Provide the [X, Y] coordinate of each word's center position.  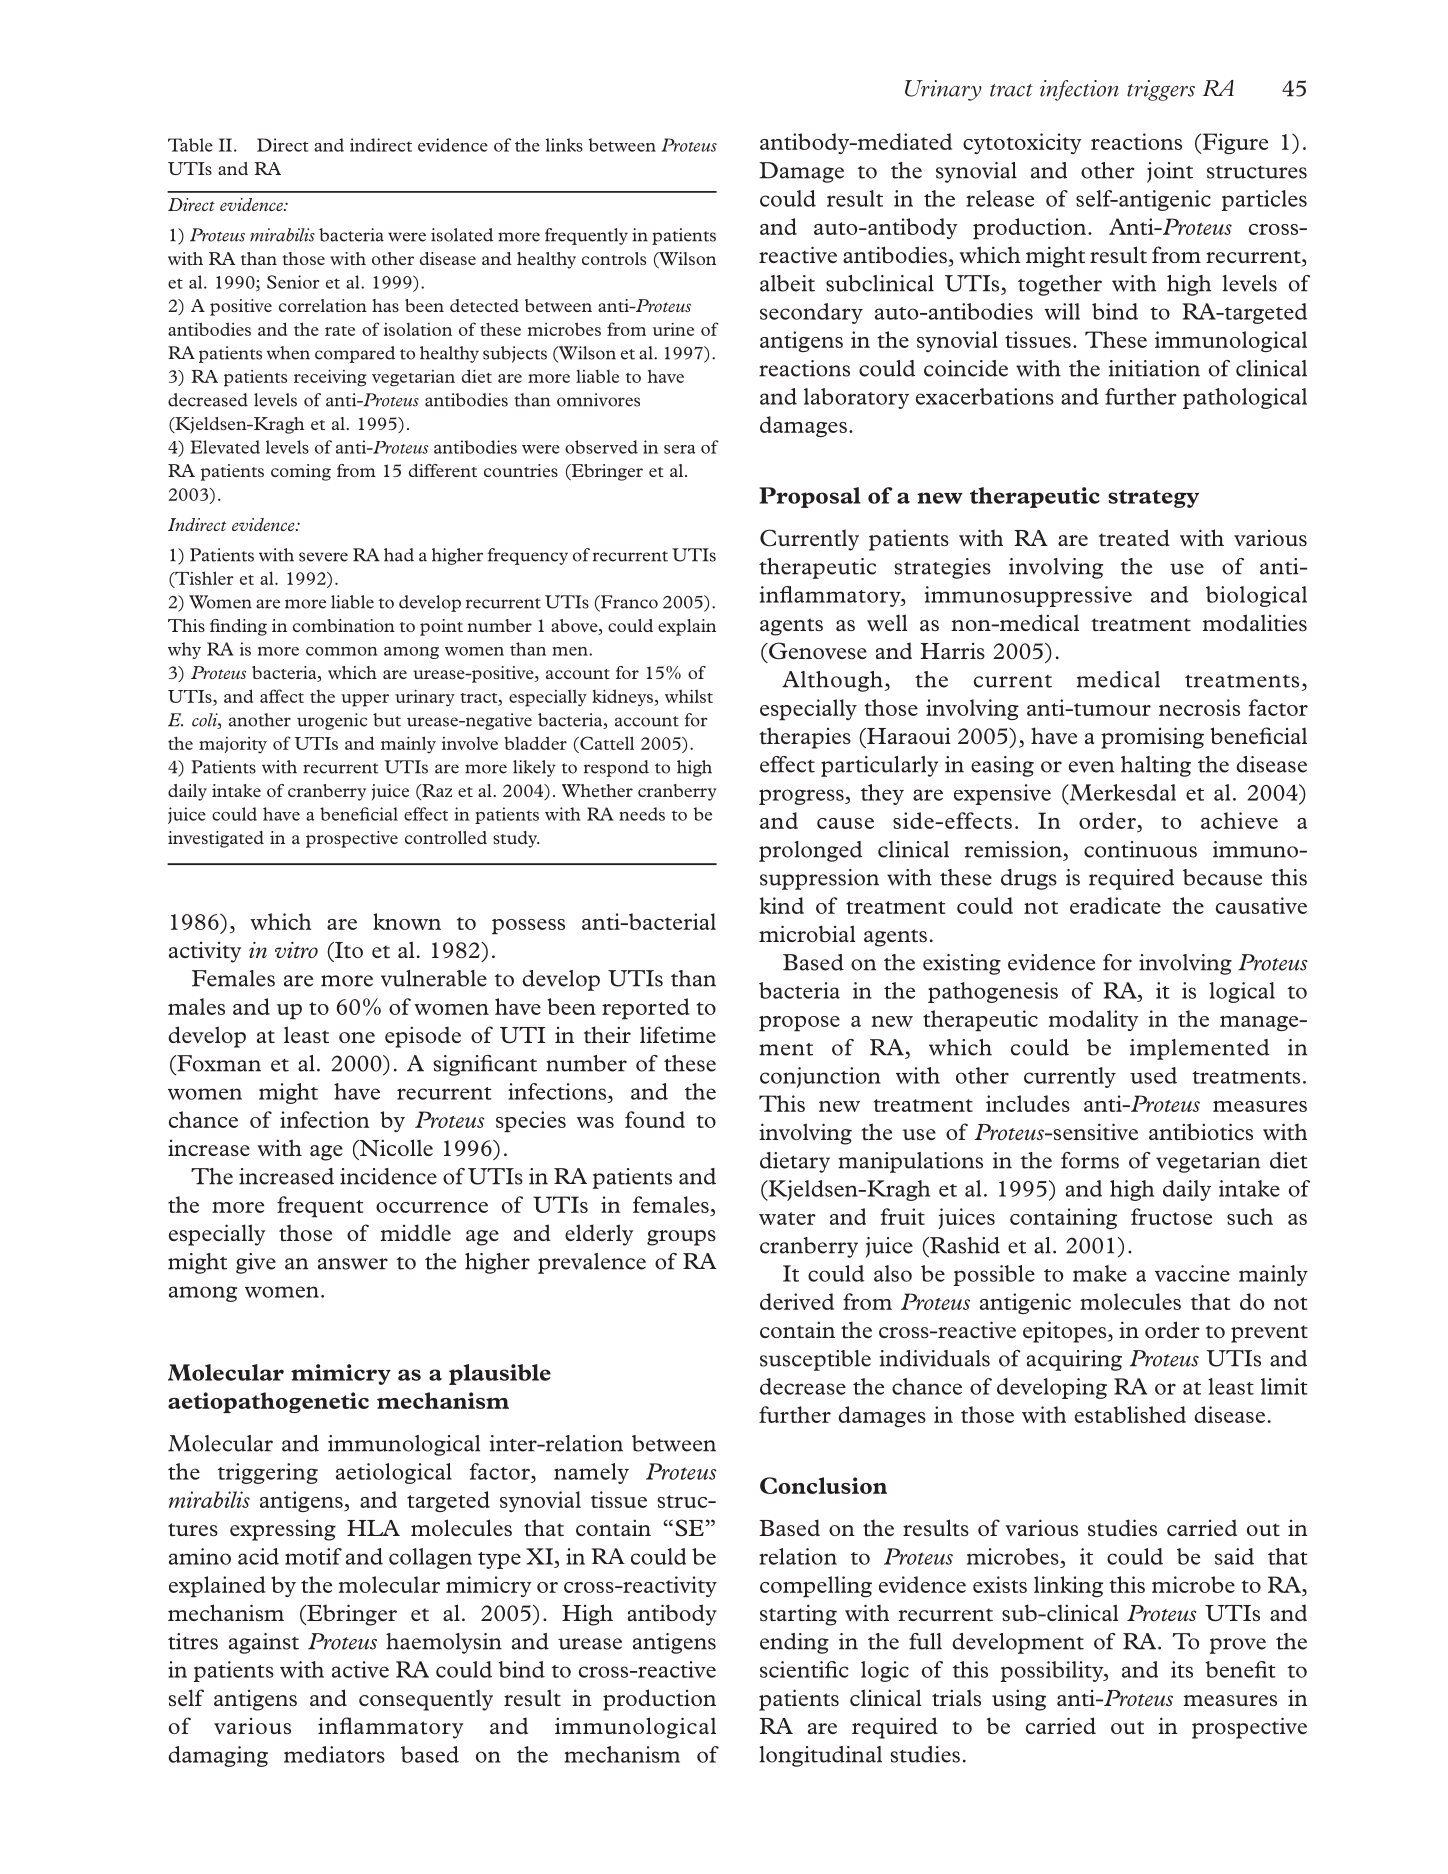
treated [1134, 537]
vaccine [1192, 1273]
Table [190, 145]
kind [782, 905]
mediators [334, 1754]
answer [353, 1264]
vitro [296, 949]
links [564, 145]
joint [1170, 172]
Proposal [810, 497]
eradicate [1115, 905]
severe [323, 557]
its [1182, 1669]
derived [797, 1301]
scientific [804, 1669]
